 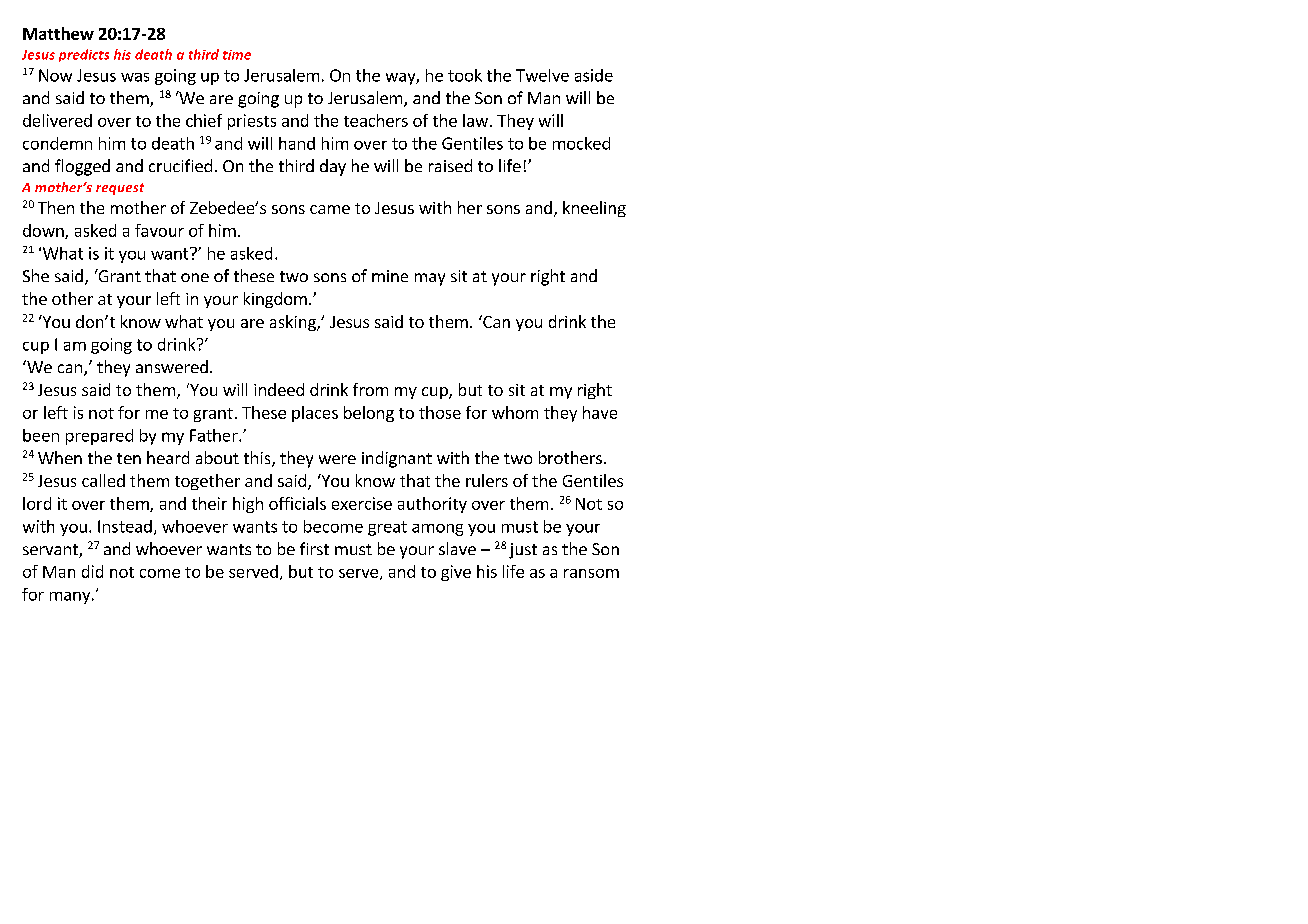 I want to click on Twelve, so click(x=542, y=75).
